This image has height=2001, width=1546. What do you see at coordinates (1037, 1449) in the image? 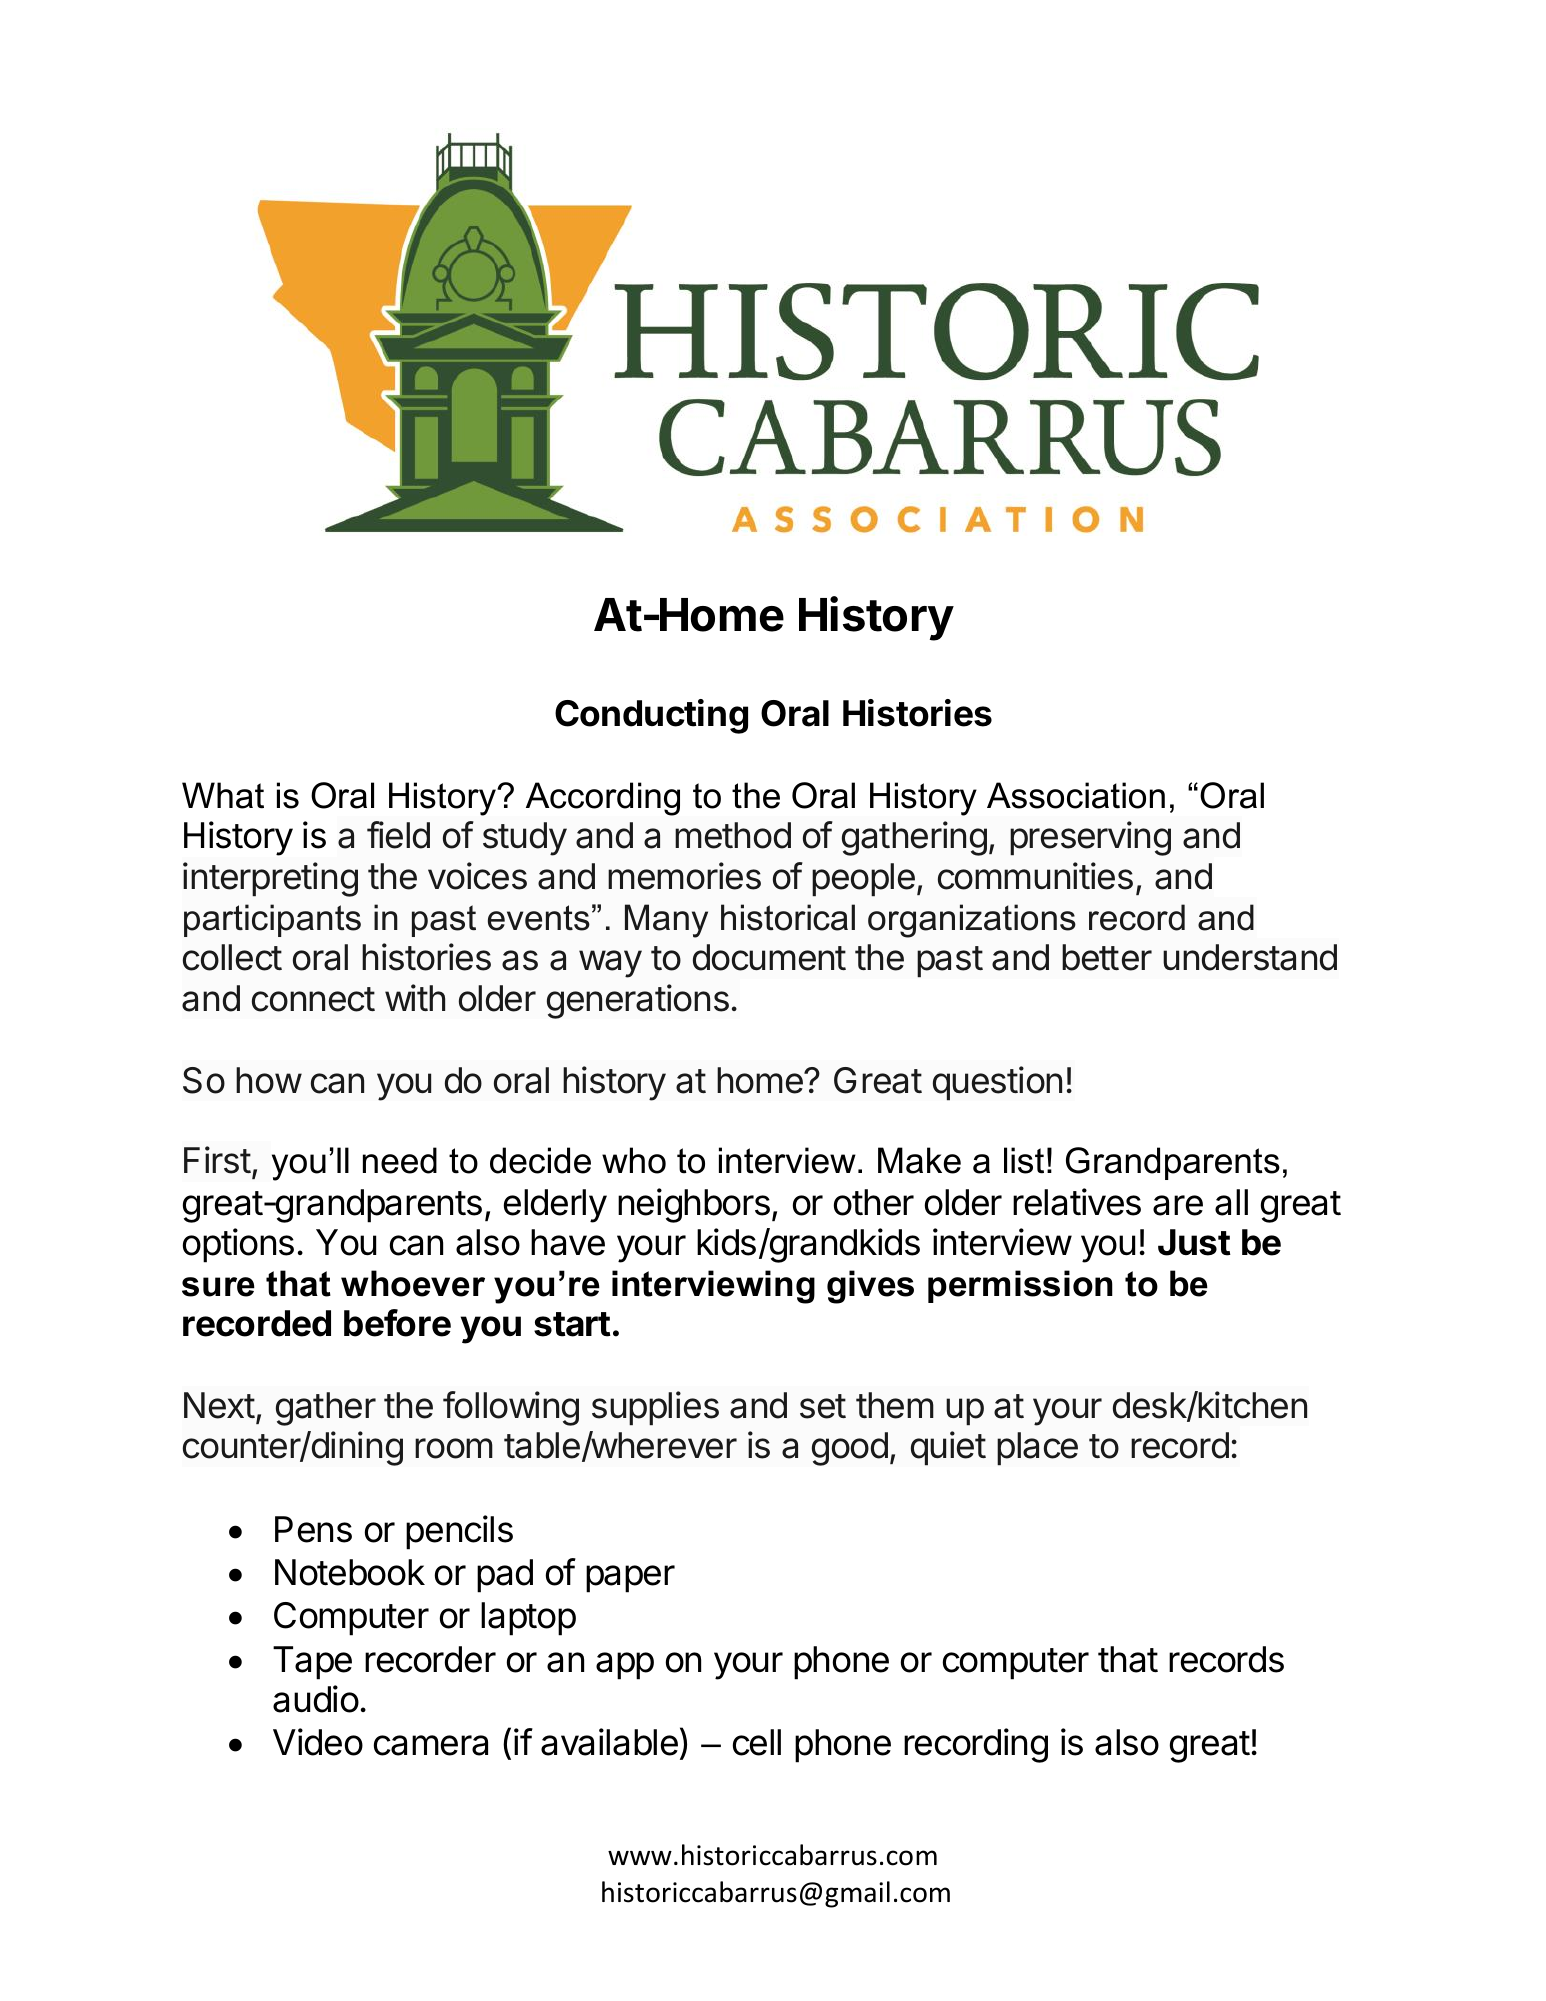
I see `place` at bounding box center [1037, 1449].
